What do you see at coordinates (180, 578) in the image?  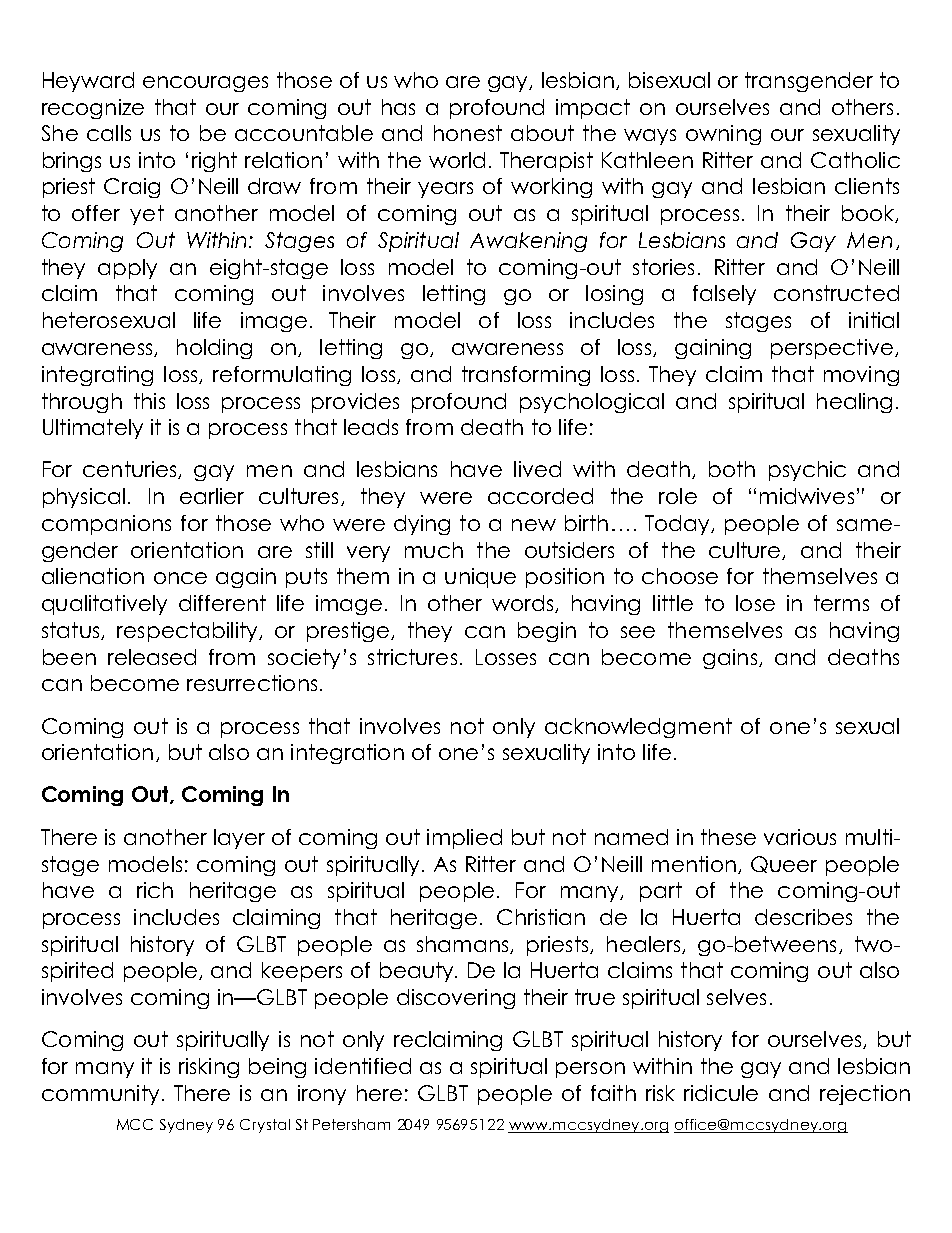 I see `once` at bounding box center [180, 578].
